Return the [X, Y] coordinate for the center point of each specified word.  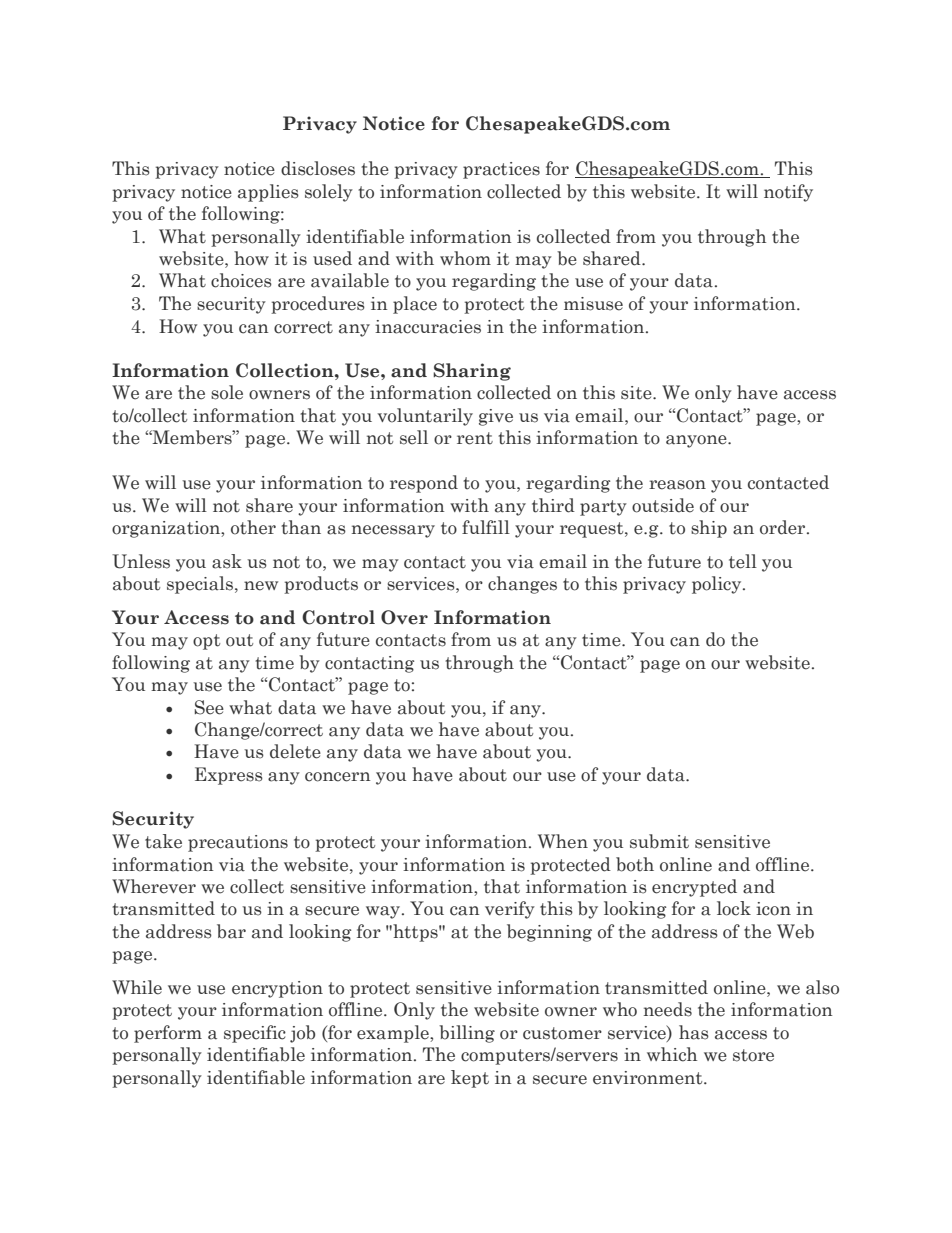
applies [268, 193]
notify [788, 193]
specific [255, 1034]
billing [467, 1034]
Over [404, 617]
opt [206, 642]
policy [718, 585]
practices [501, 170]
